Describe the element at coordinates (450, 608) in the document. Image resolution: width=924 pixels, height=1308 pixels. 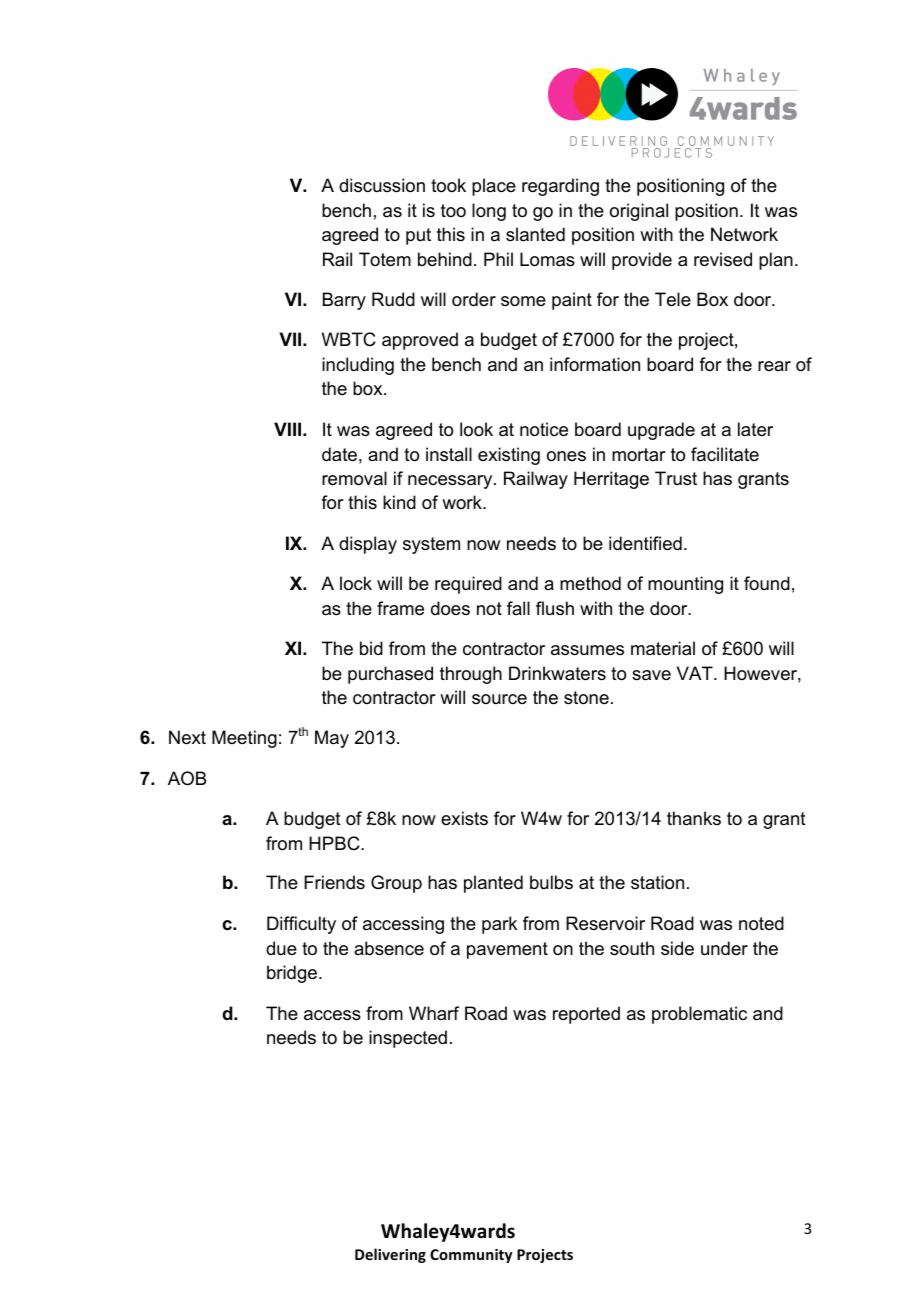
I see `does` at that location.
